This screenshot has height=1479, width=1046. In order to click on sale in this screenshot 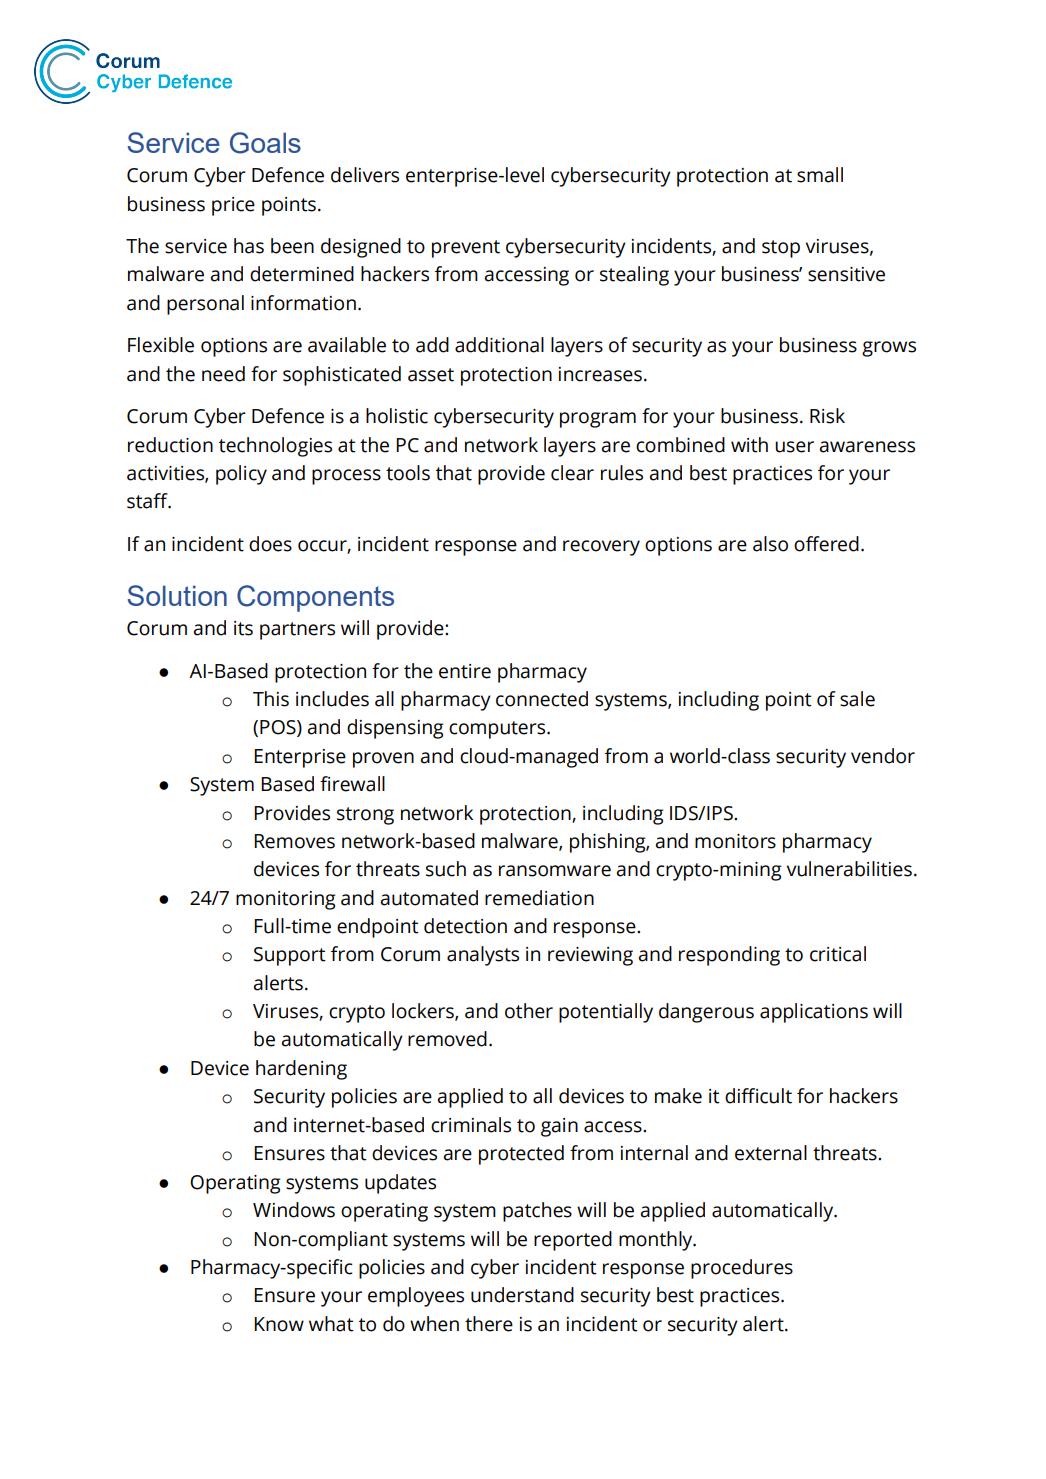, I will do `click(857, 699)`.
